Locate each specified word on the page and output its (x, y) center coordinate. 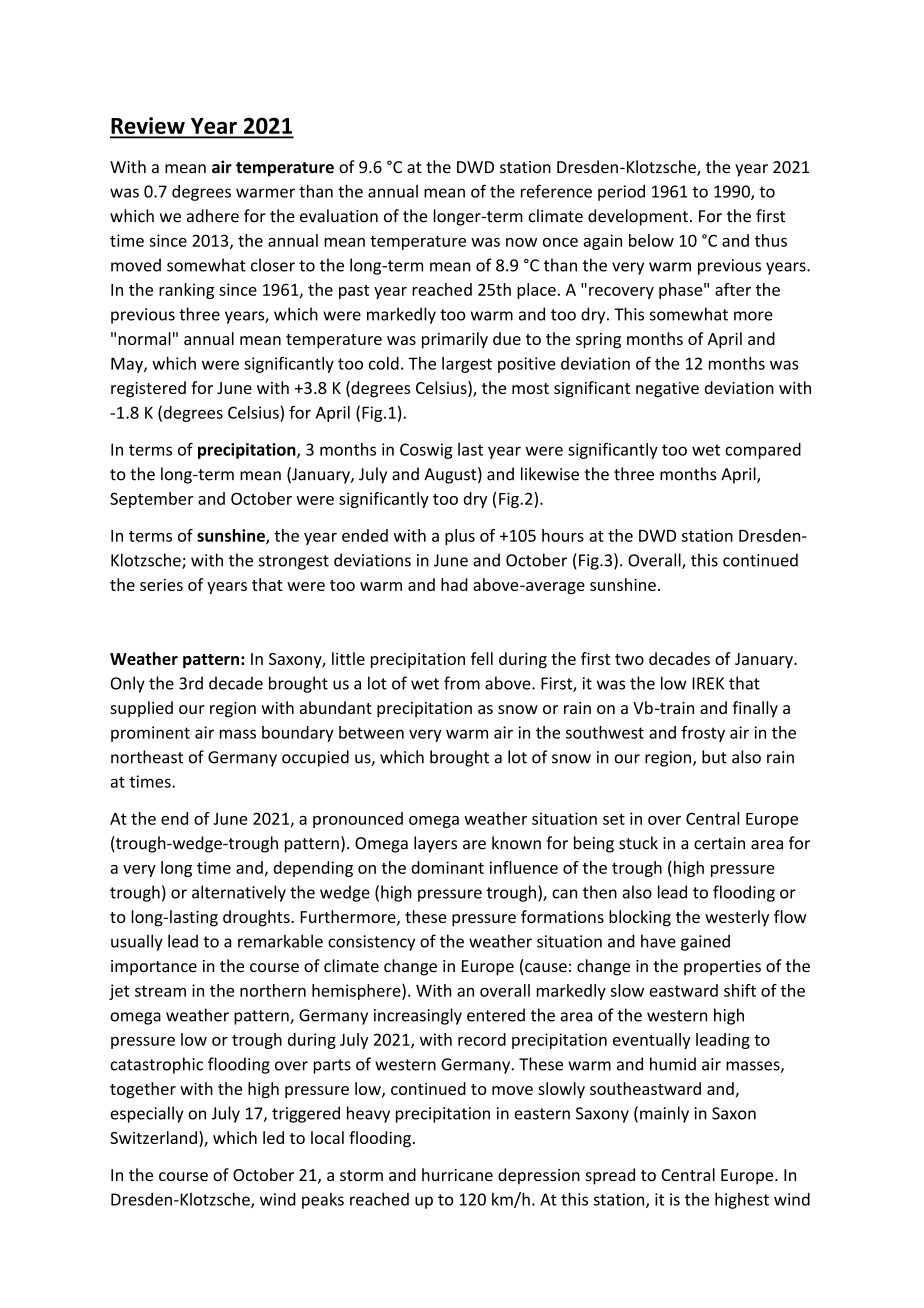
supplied (141, 709)
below (651, 240)
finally (755, 709)
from (462, 683)
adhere (213, 216)
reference (556, 191)
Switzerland (153, 1137)
